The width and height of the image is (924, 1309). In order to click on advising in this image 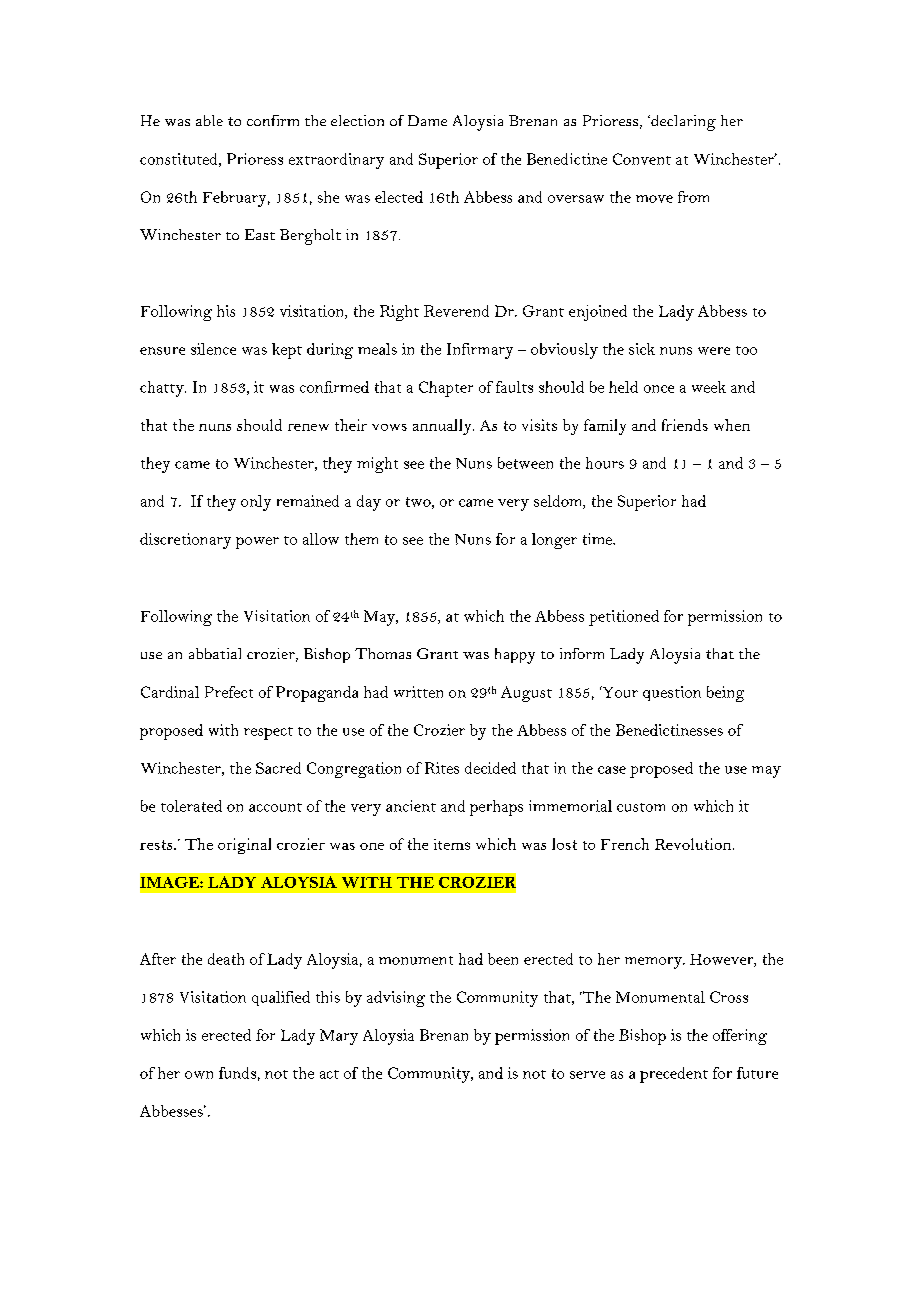, I will do `click(396, 999)`.
